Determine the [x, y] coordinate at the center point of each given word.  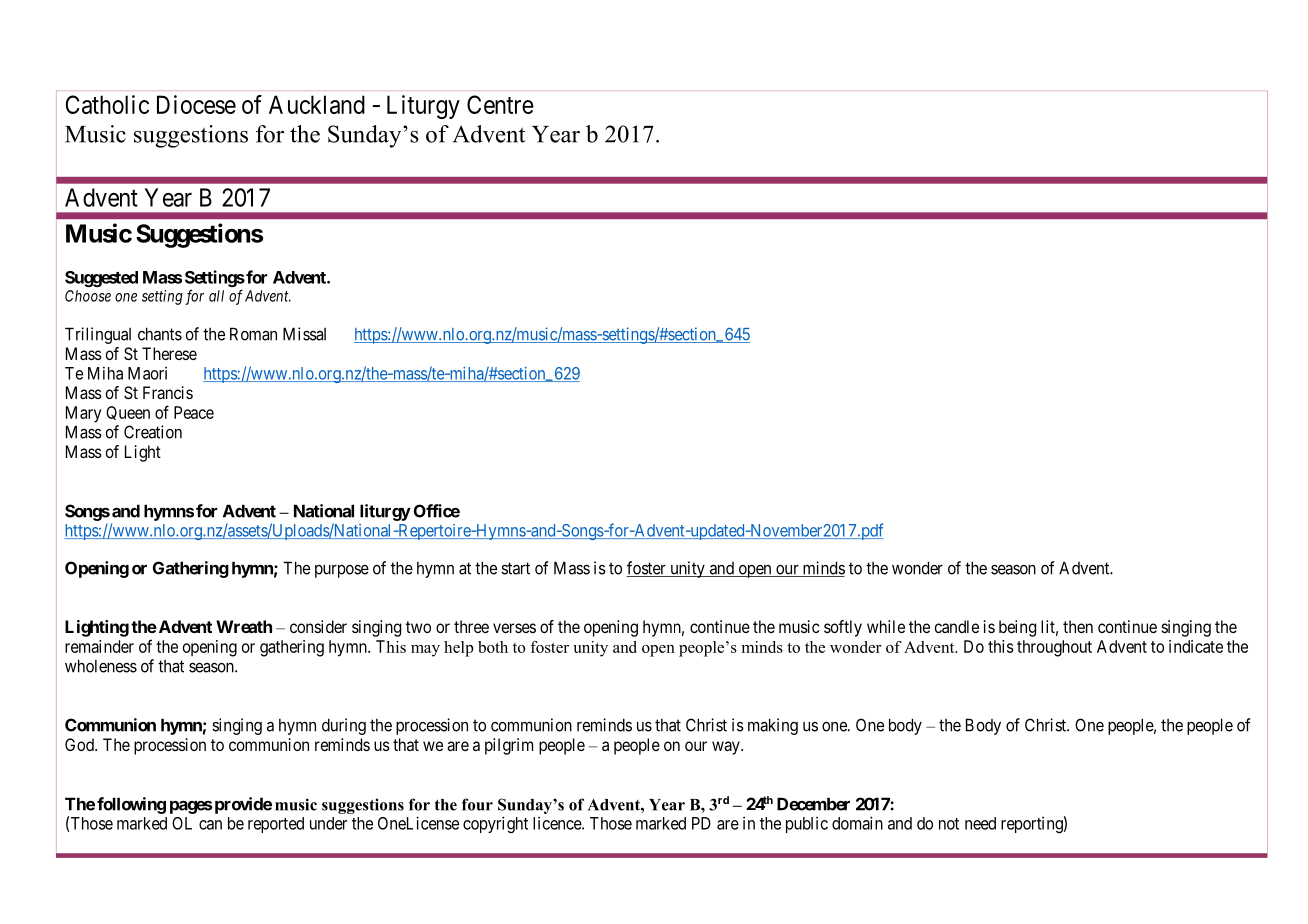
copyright [495, 824]
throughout [1054, 648]
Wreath [244, 626]
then [1078, 626]
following [131, 805]
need [980, 823]
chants [160, 334]
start [515, 568]
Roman [253, 334]
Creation [153, 432]
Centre [500, 104]
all [216, 296]
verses [514, 628]
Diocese [196, 104]
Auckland [317, 104]
